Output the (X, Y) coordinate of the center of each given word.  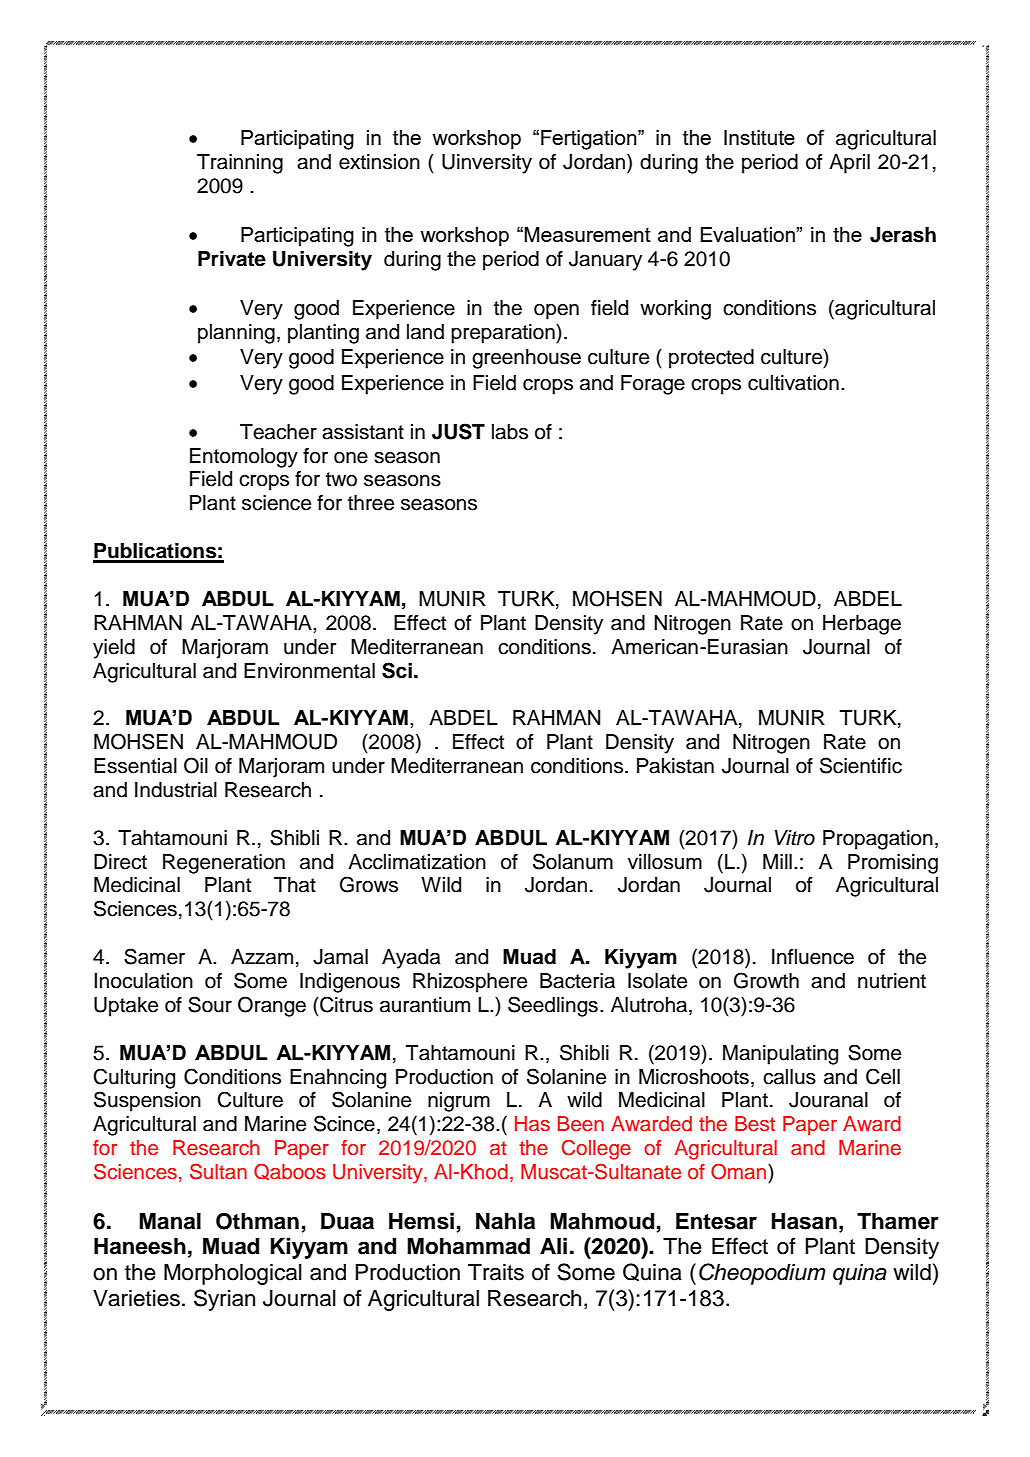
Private (232, 259)
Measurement (587, 234)
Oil (196, 765)
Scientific (861, 765)
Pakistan (675, 766)
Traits (496, 1272)
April (849, 164)
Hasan (804, 1221)
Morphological (233, 1274)
